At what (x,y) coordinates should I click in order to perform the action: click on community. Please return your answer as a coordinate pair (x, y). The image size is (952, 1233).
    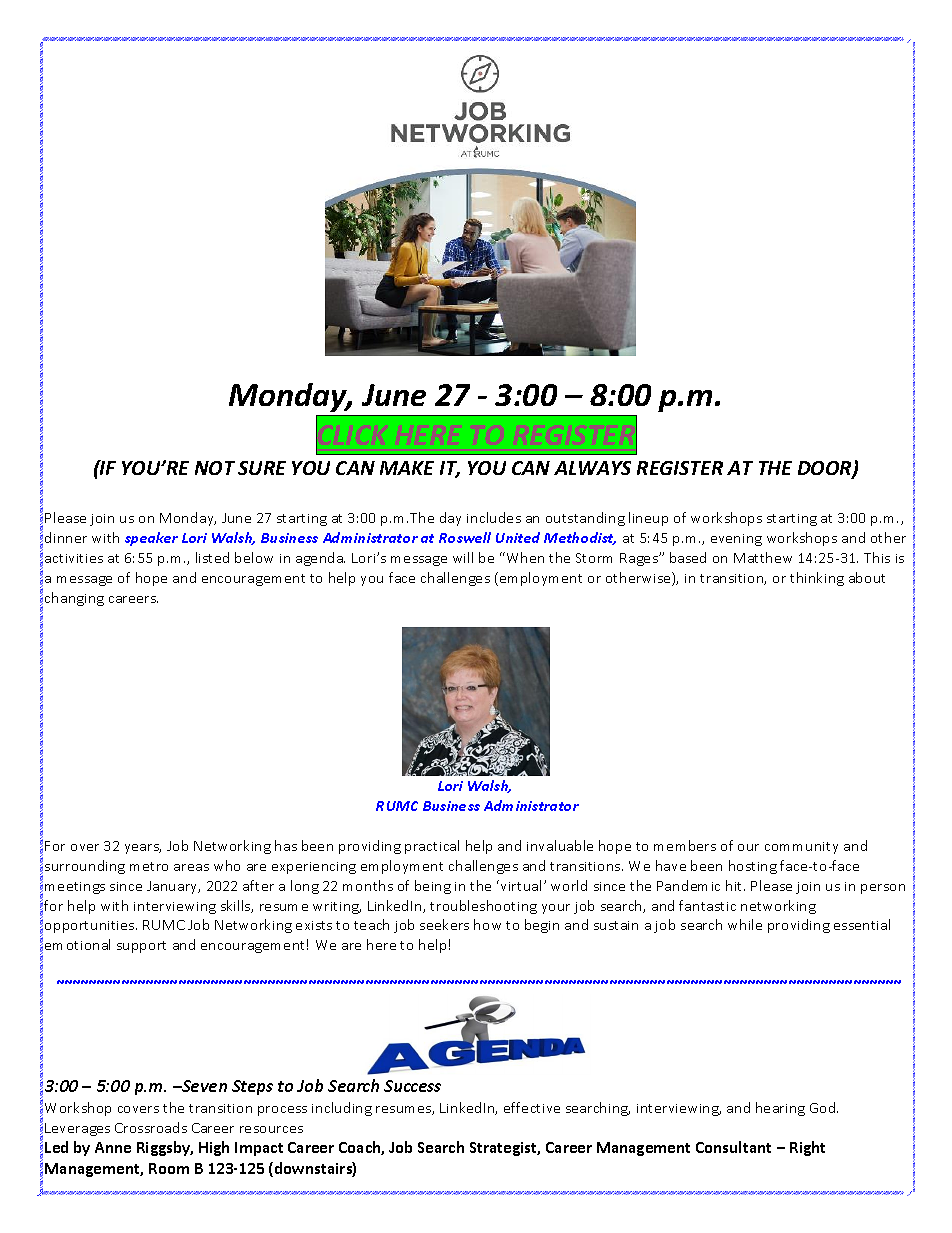
    Looking at the image, I should click on (801, 848).
